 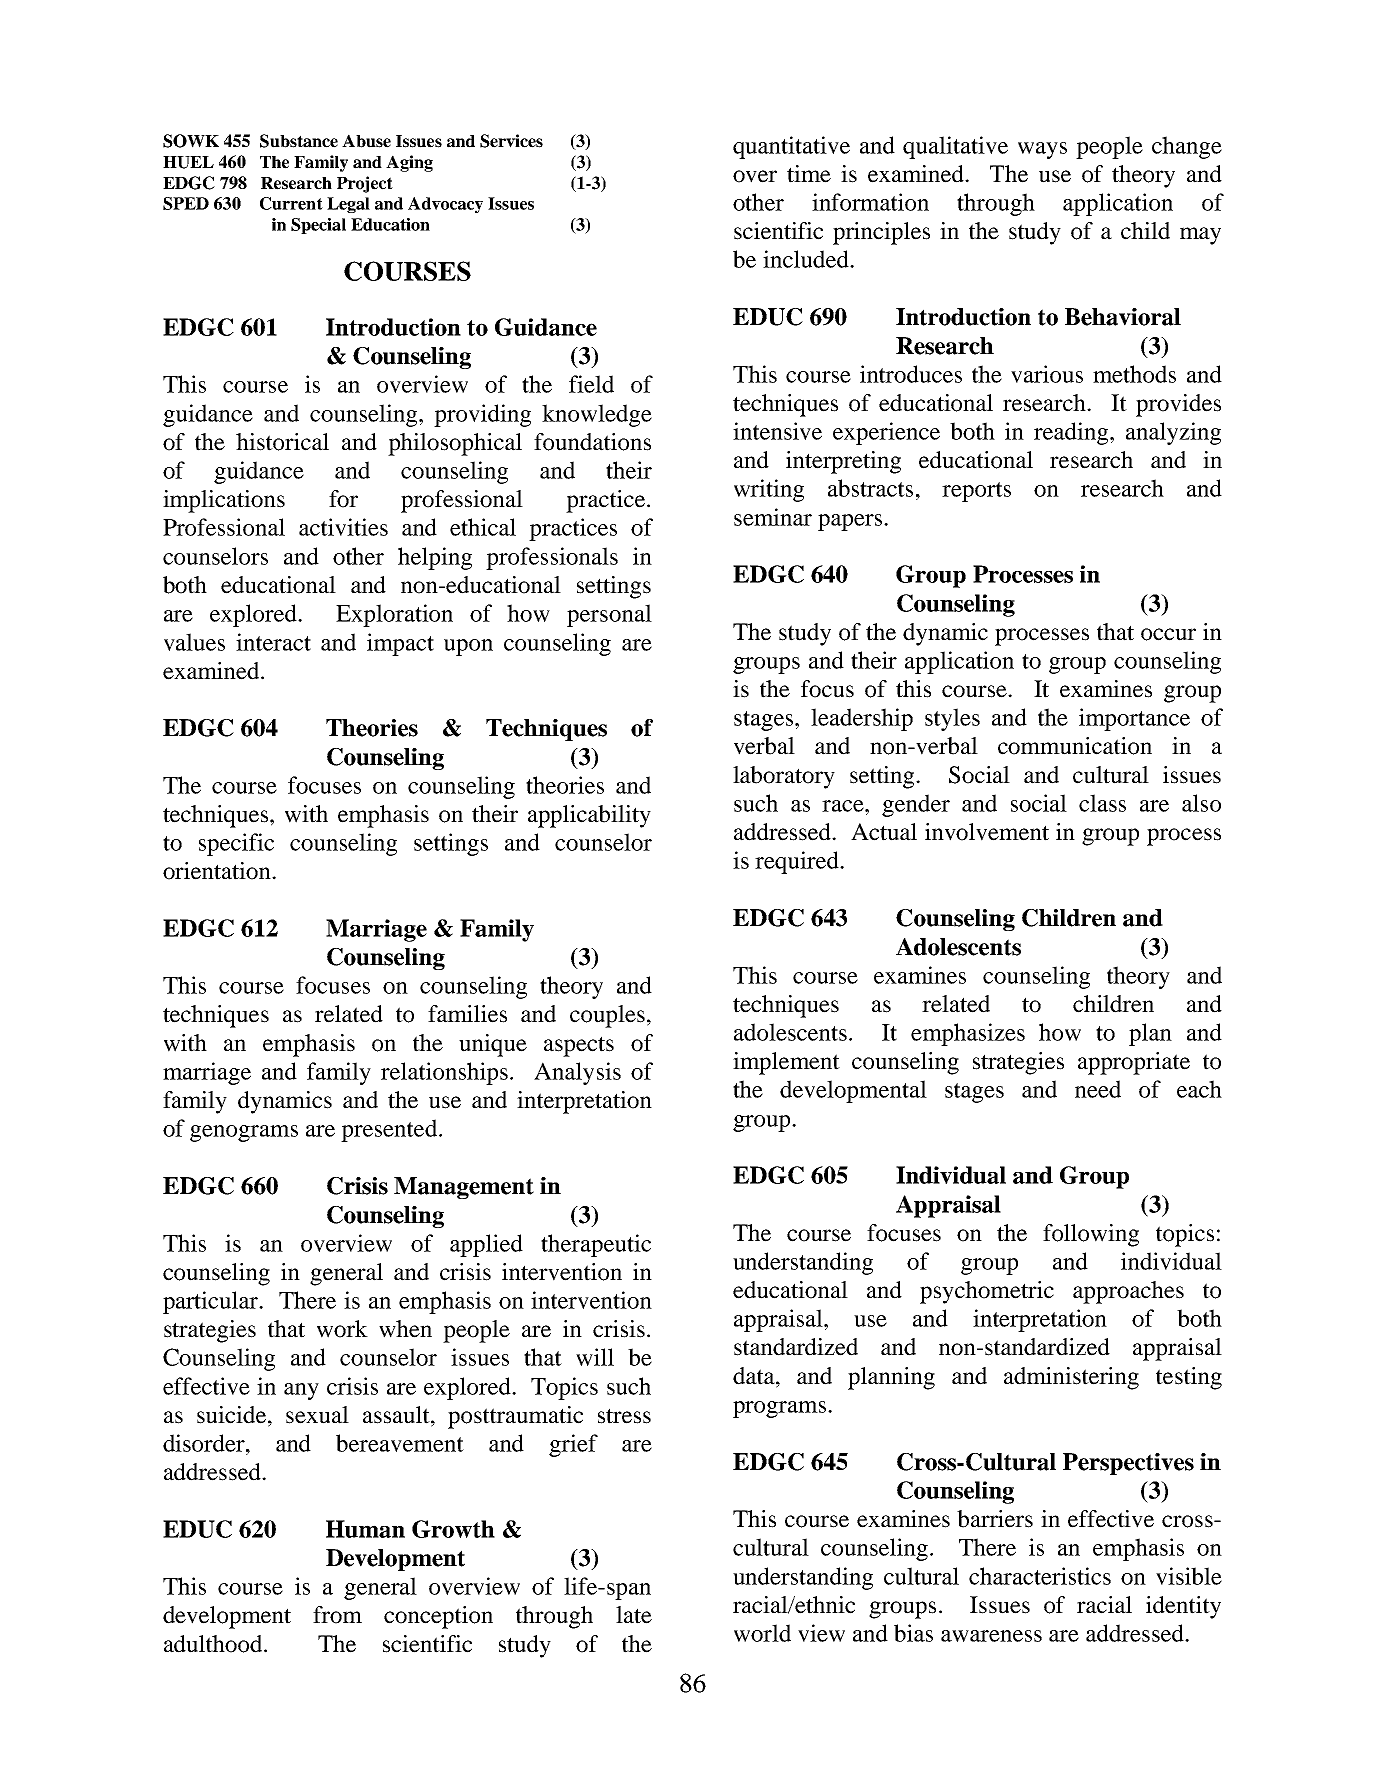 I want to click on from, so click(x=337, y=1615).
